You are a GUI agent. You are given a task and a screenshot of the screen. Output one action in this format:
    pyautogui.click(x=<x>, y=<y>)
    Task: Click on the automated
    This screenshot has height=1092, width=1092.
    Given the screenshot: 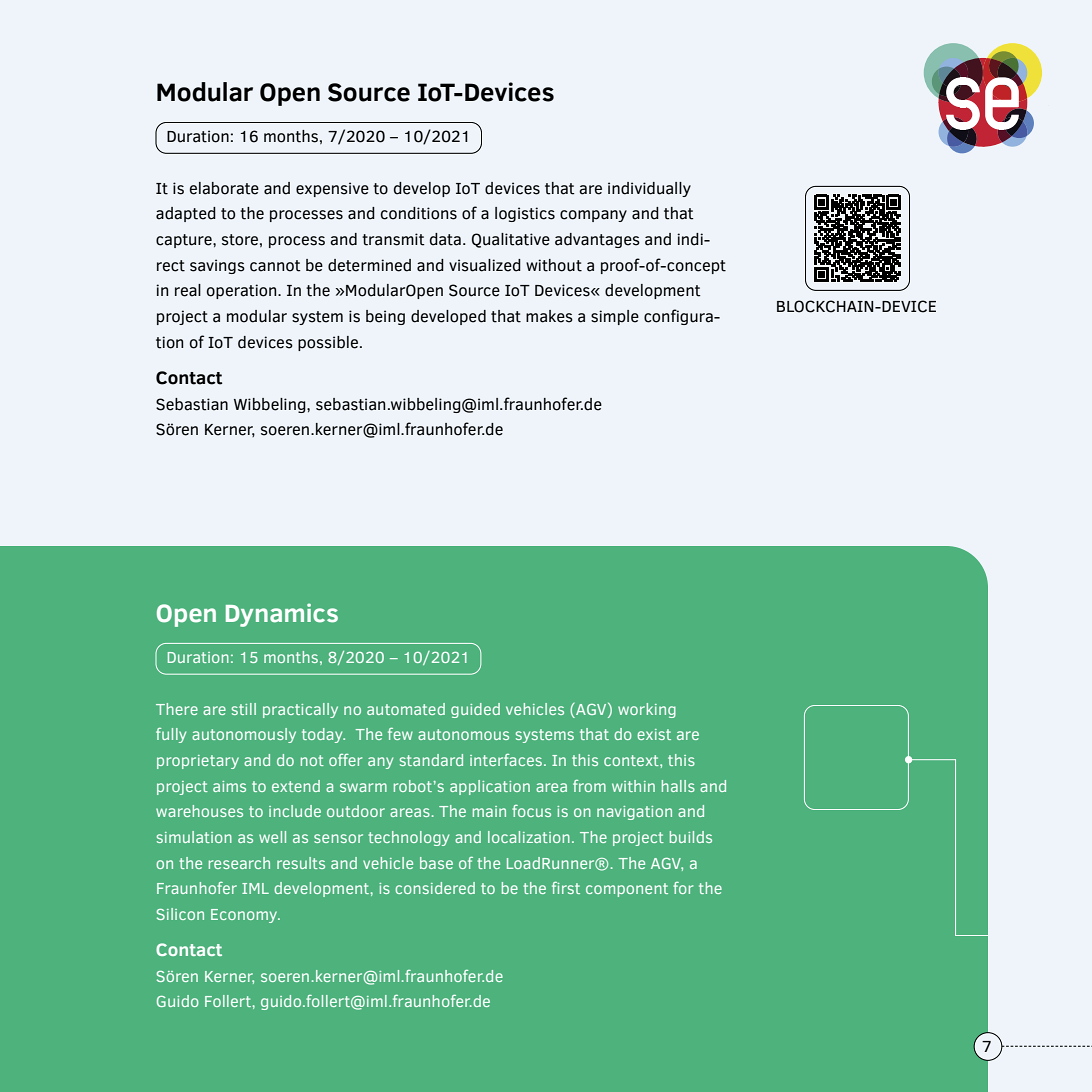 What is the action you would take?
    pyautogui.click(x=406, y=709)
